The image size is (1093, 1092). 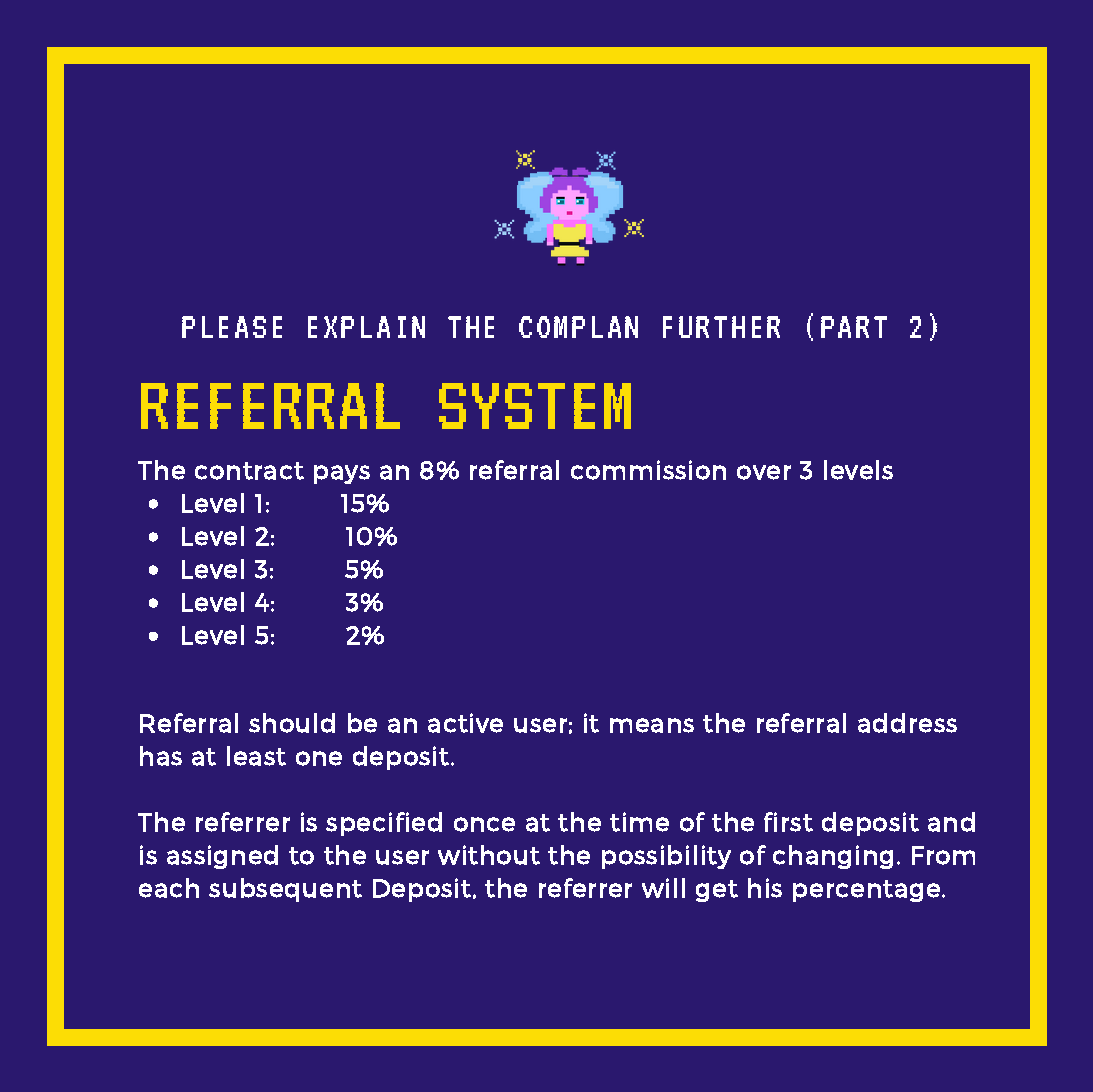 What do you see at coordinates (721, 327) in the image?
I see `FURTHER` at bounding box center [721, 327].
